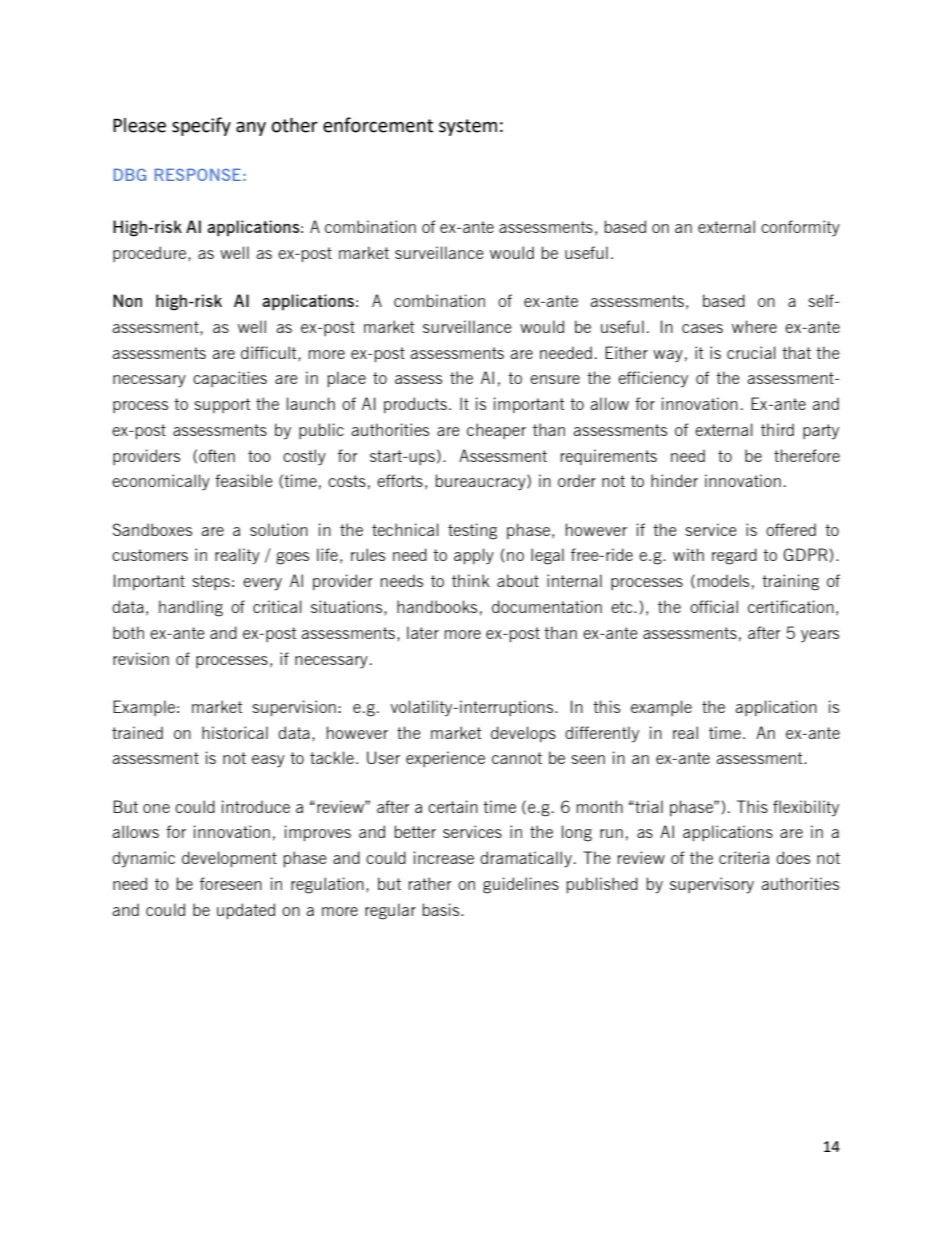  What do you see at coordinates (152, 529) in the screenshot?
I see `Sandboxes` at bounding box center [152, 529].
